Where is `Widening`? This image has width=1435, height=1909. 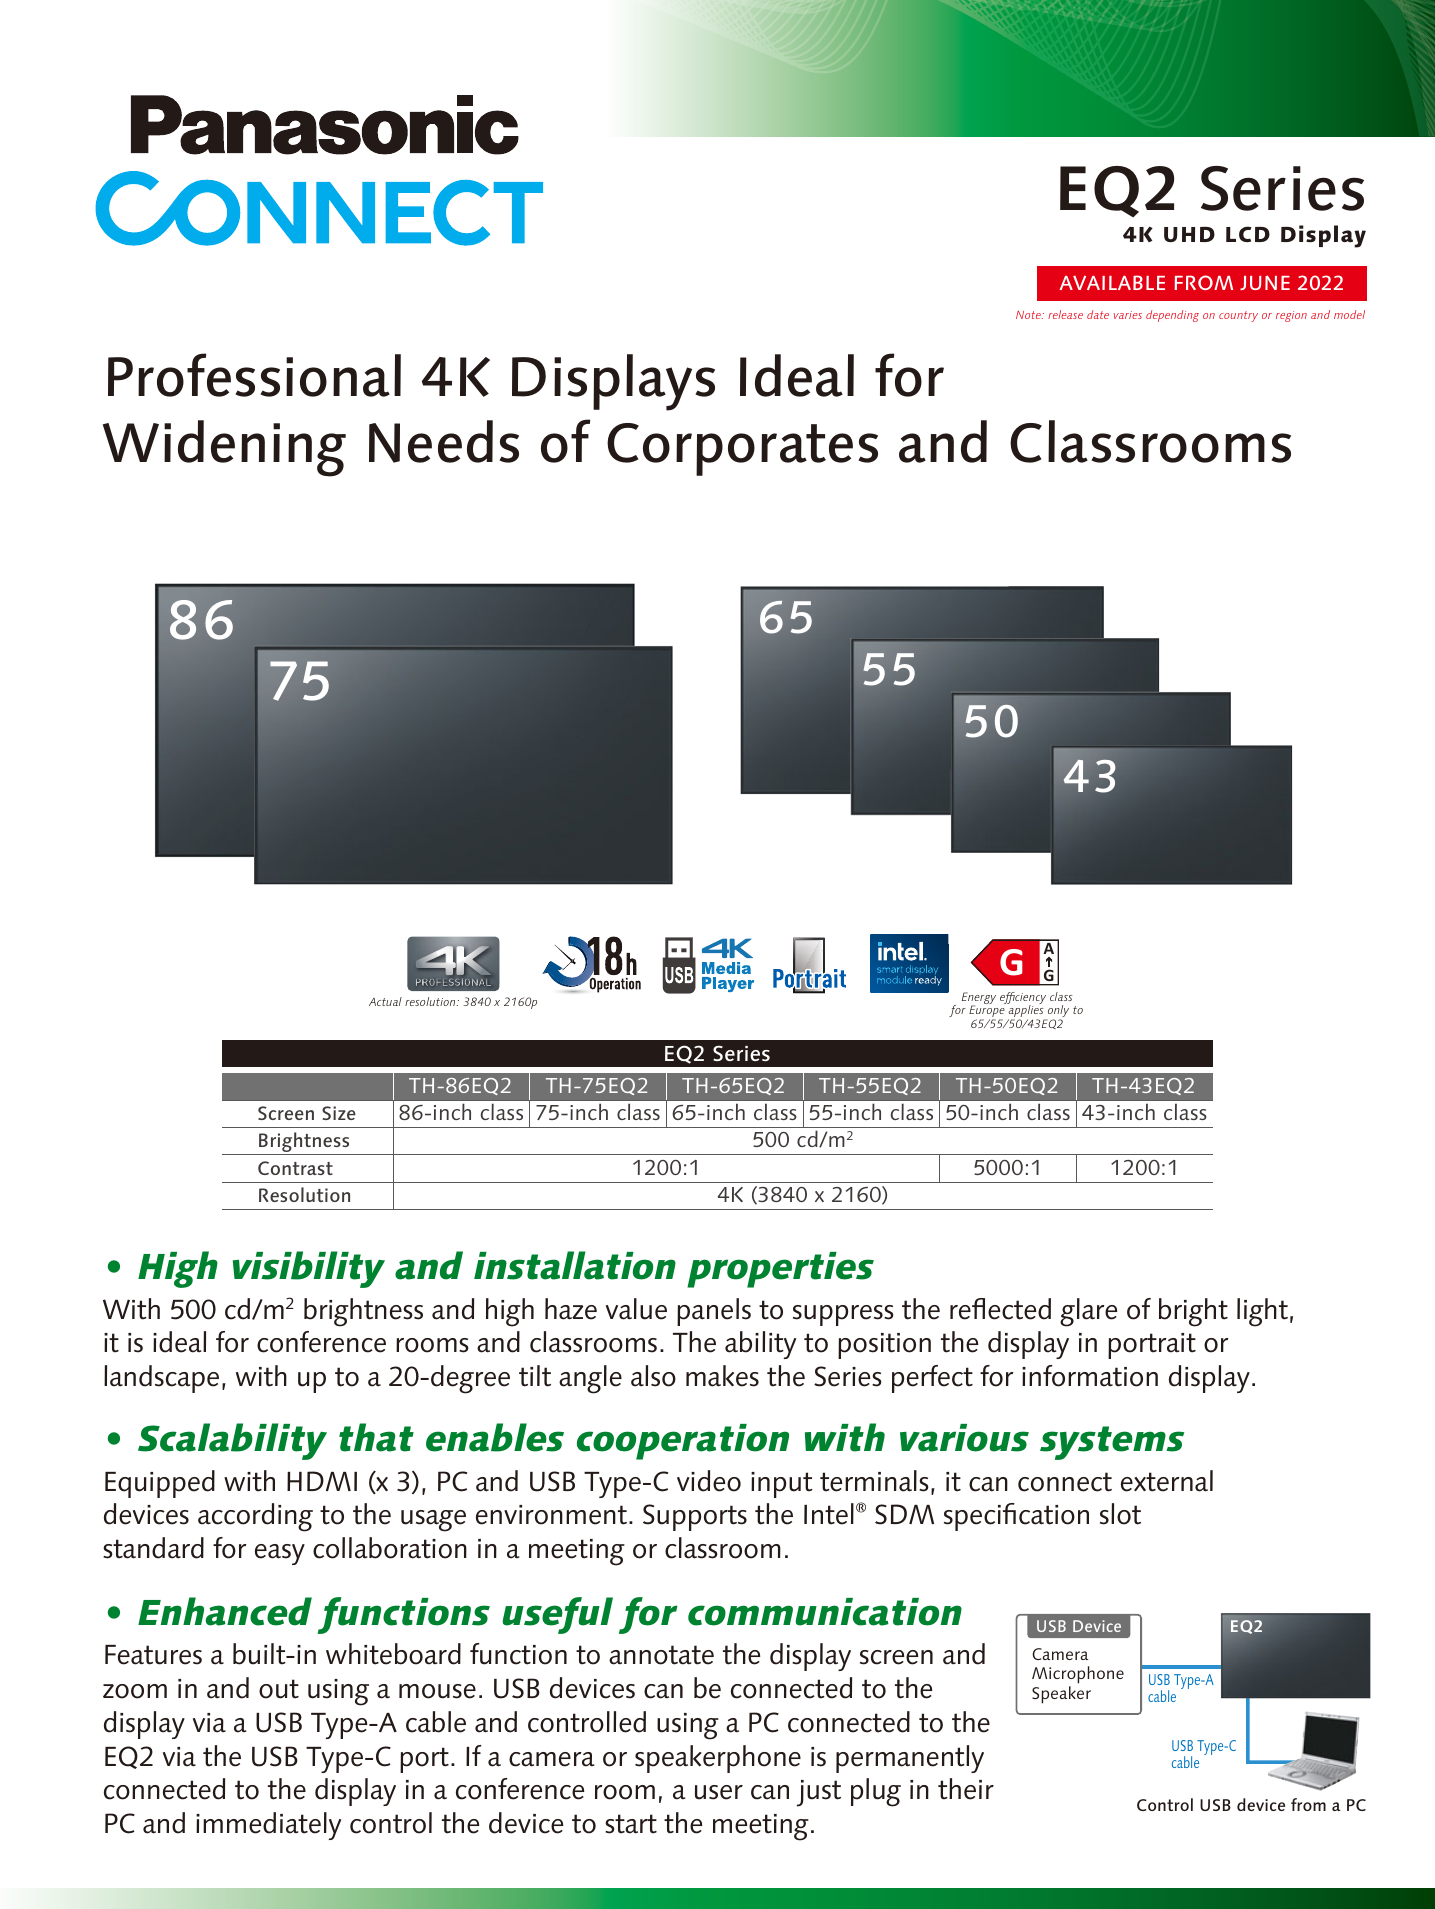 Widening is located at coordinates (224, 448).
